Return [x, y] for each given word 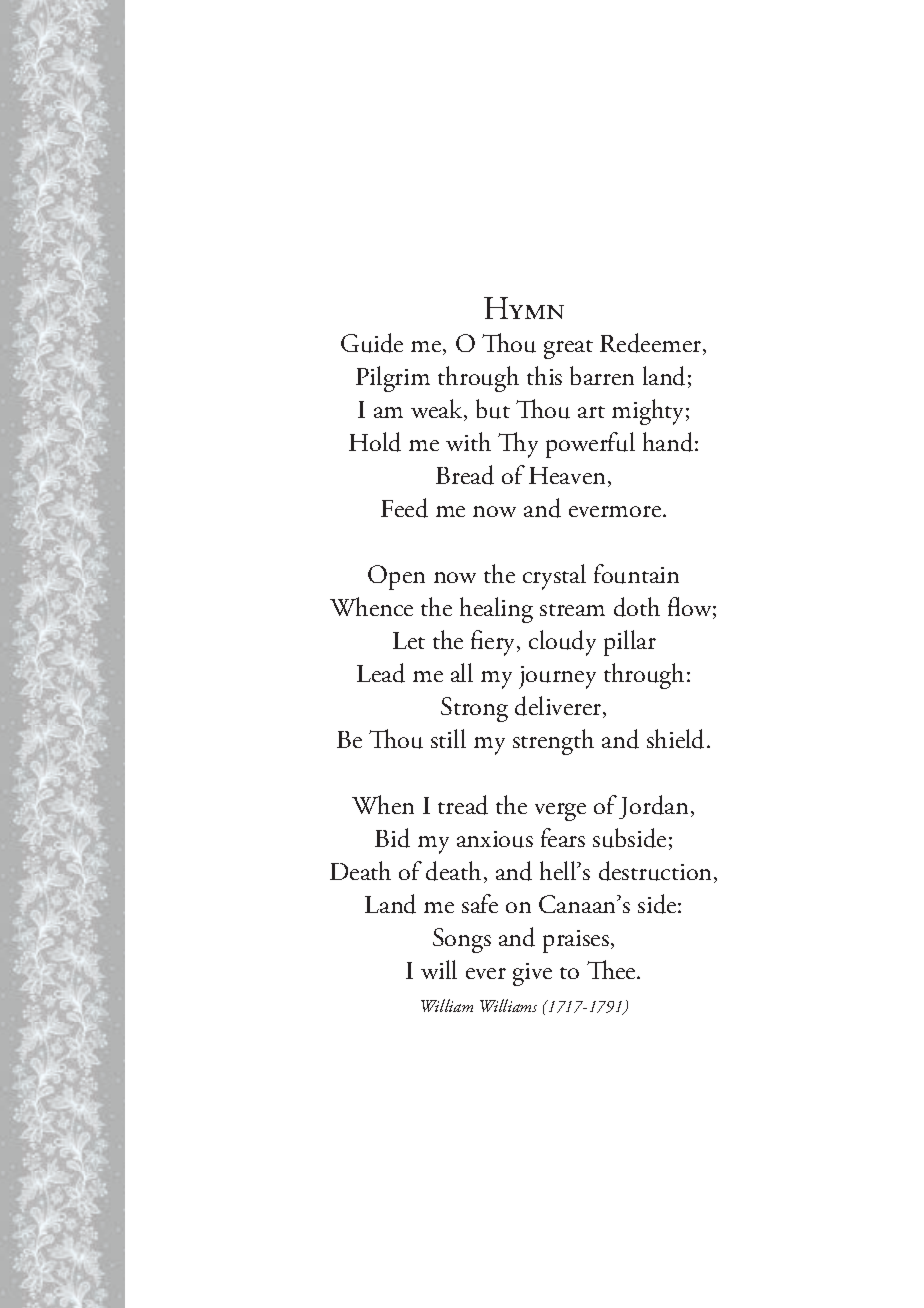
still [448, 738]
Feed [404, 508]
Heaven [567, 475]
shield [677, 739]
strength [553, 742]
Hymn [524, 308]
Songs [462, 940]
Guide [372, 343]
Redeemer [652, 344]
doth [637, 607]
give [532, 974]
